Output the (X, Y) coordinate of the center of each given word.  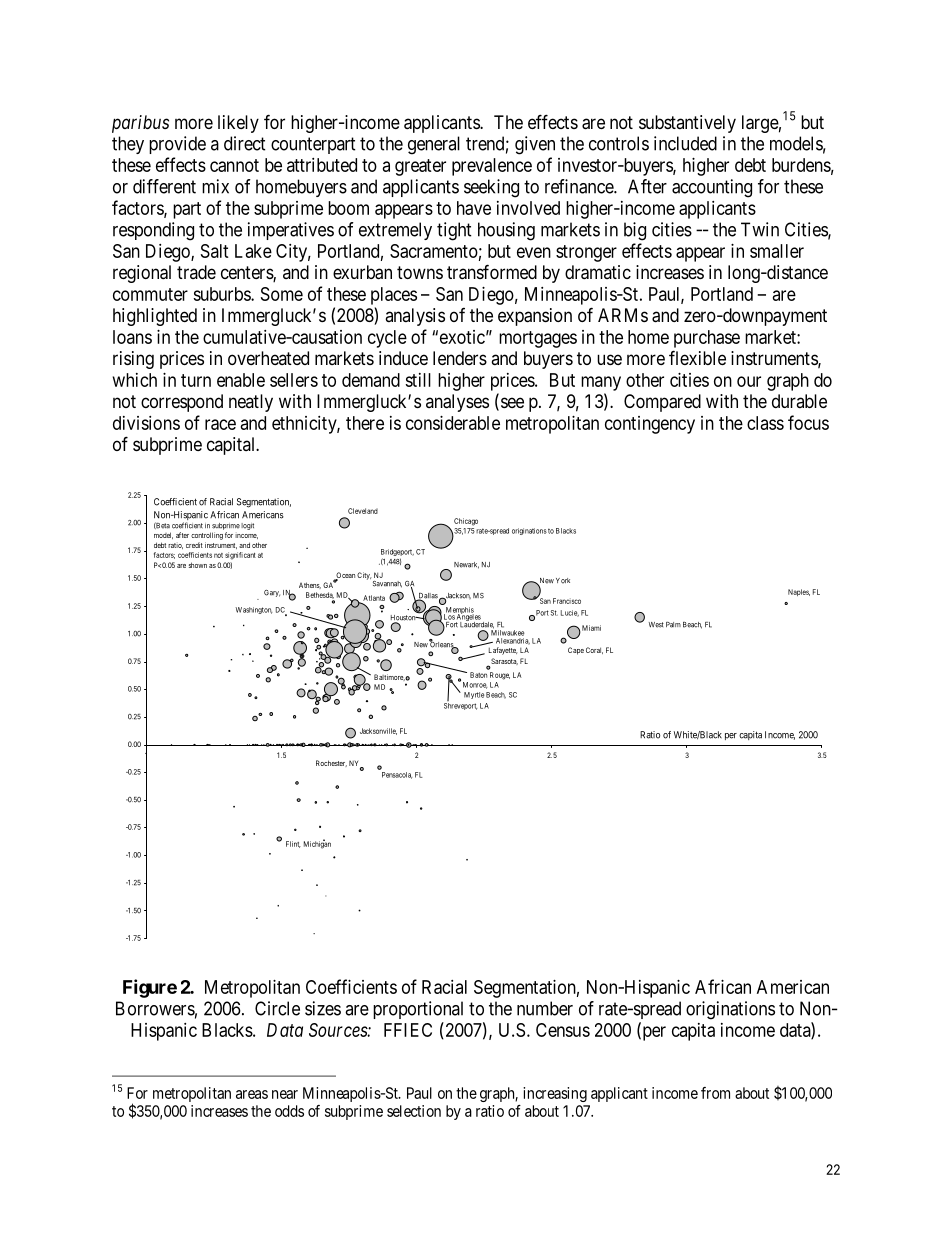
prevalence (492, 167)
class (765, 423)
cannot (234, 165)
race (220, 424)
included (685, 143)
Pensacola (397, 775)
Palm (673, 625)
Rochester (331, 763)
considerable (453, 423)
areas (252, 1094)
